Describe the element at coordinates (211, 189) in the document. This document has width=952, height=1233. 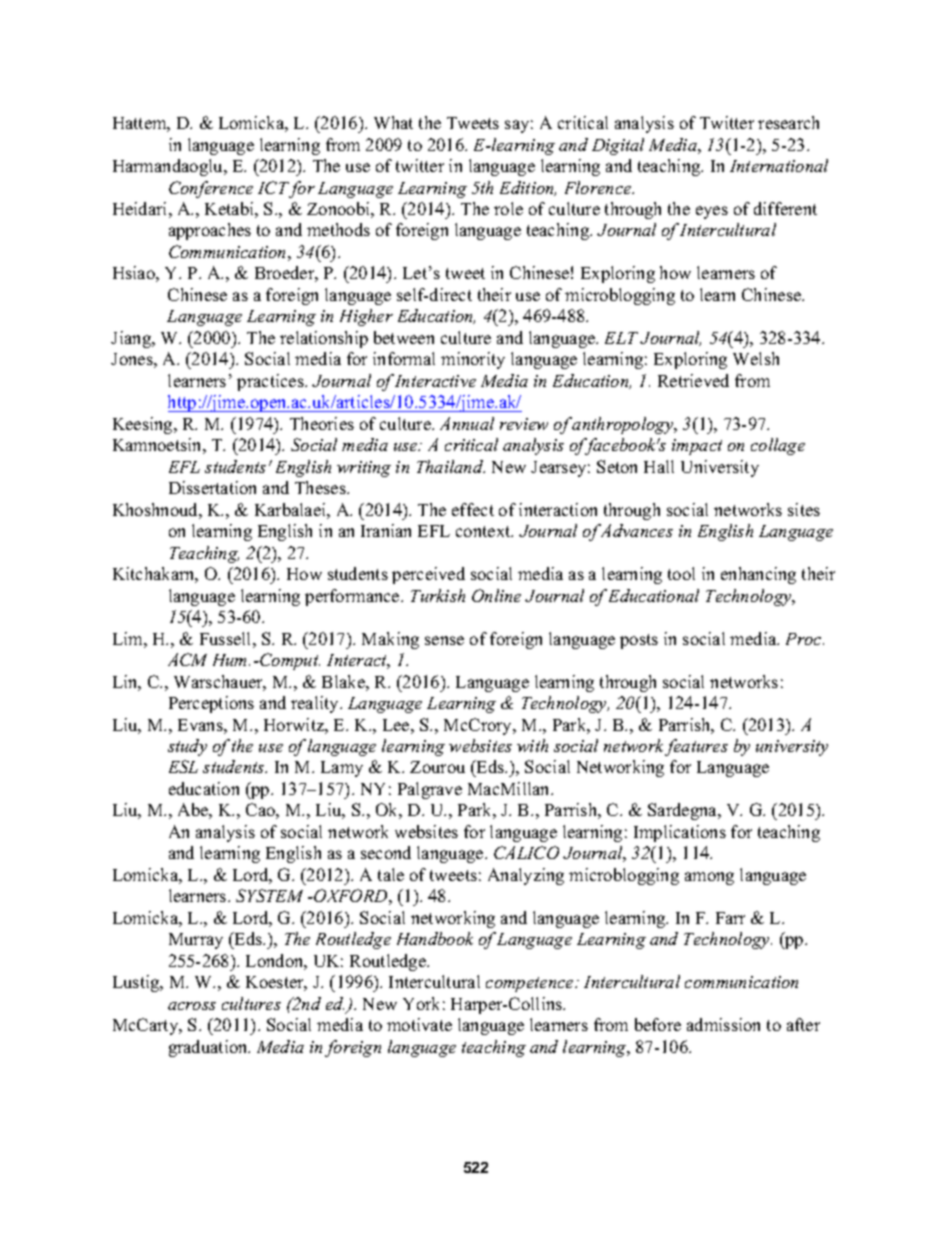
I see `Conference` at that location.
